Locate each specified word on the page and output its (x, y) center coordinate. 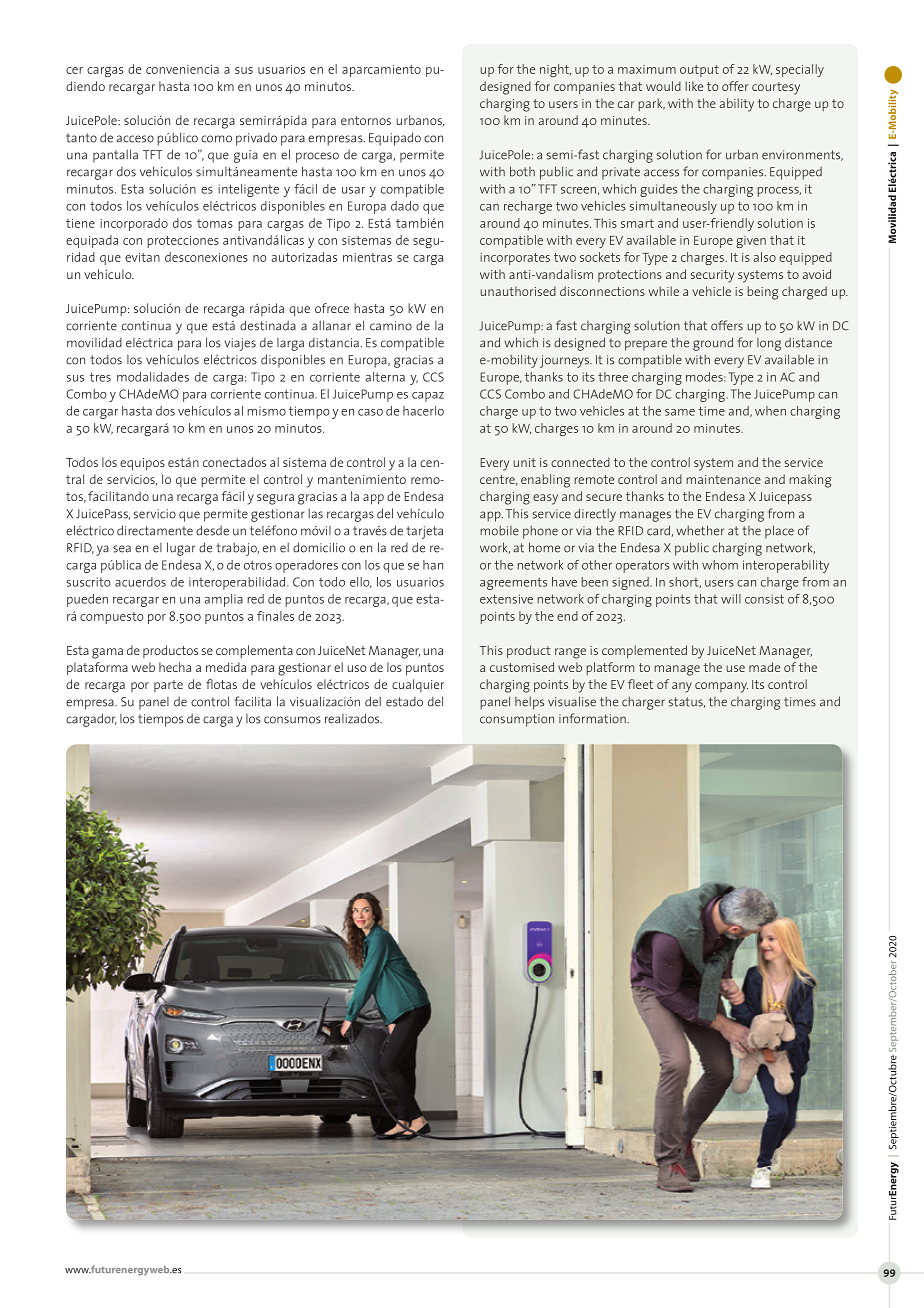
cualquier (418, 685)
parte (168, 686)
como (216, 139)
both (522, 171)
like (694, 86)
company (721, 687)
